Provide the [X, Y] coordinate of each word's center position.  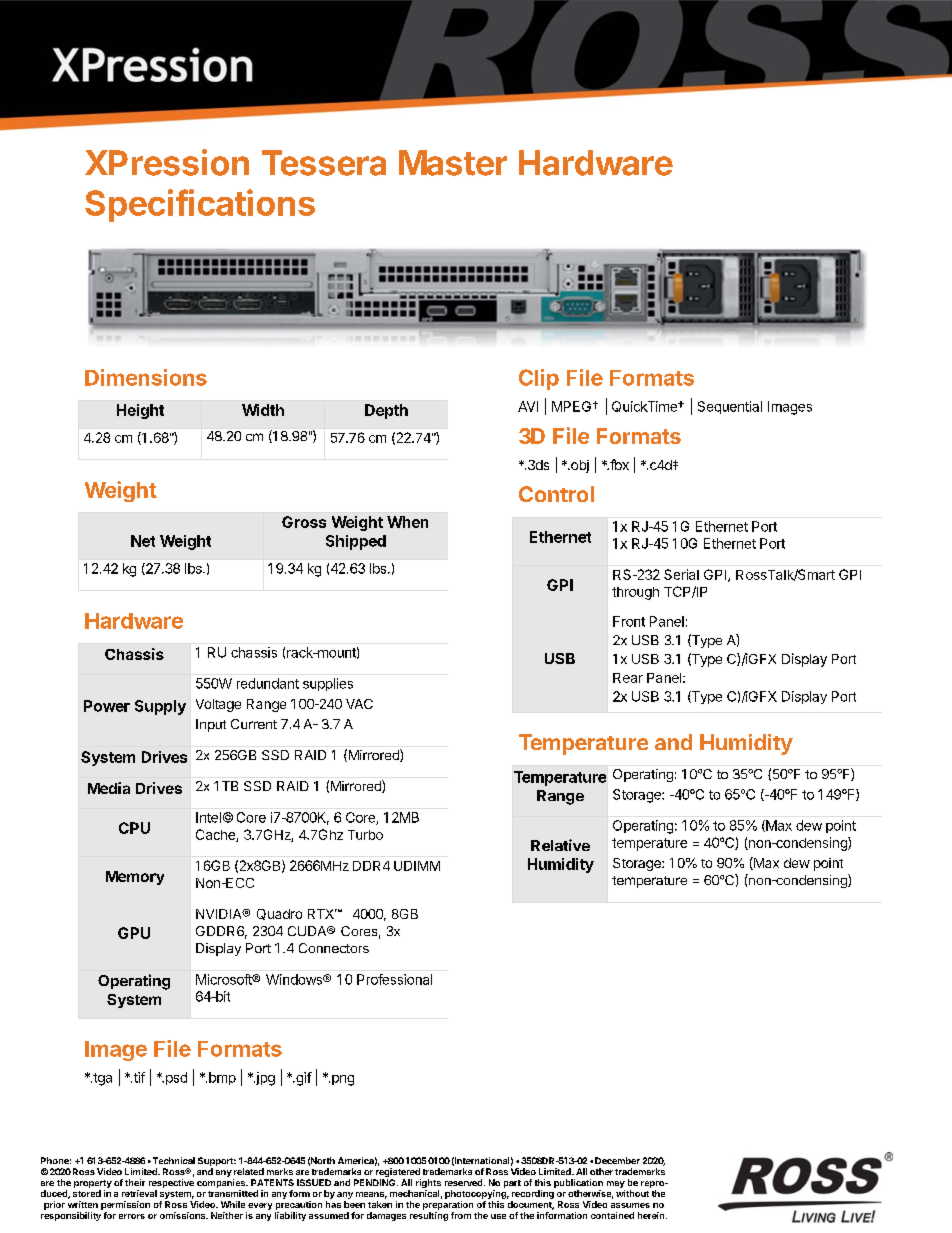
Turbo [365, 835]
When [407, 522]
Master [453, 163]
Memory [135, 878]
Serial [681, 574]
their [135, 1182]
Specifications [200, 205]
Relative [560, 845]
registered [397, 1174]
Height [140, 411]
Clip [539, 379]
